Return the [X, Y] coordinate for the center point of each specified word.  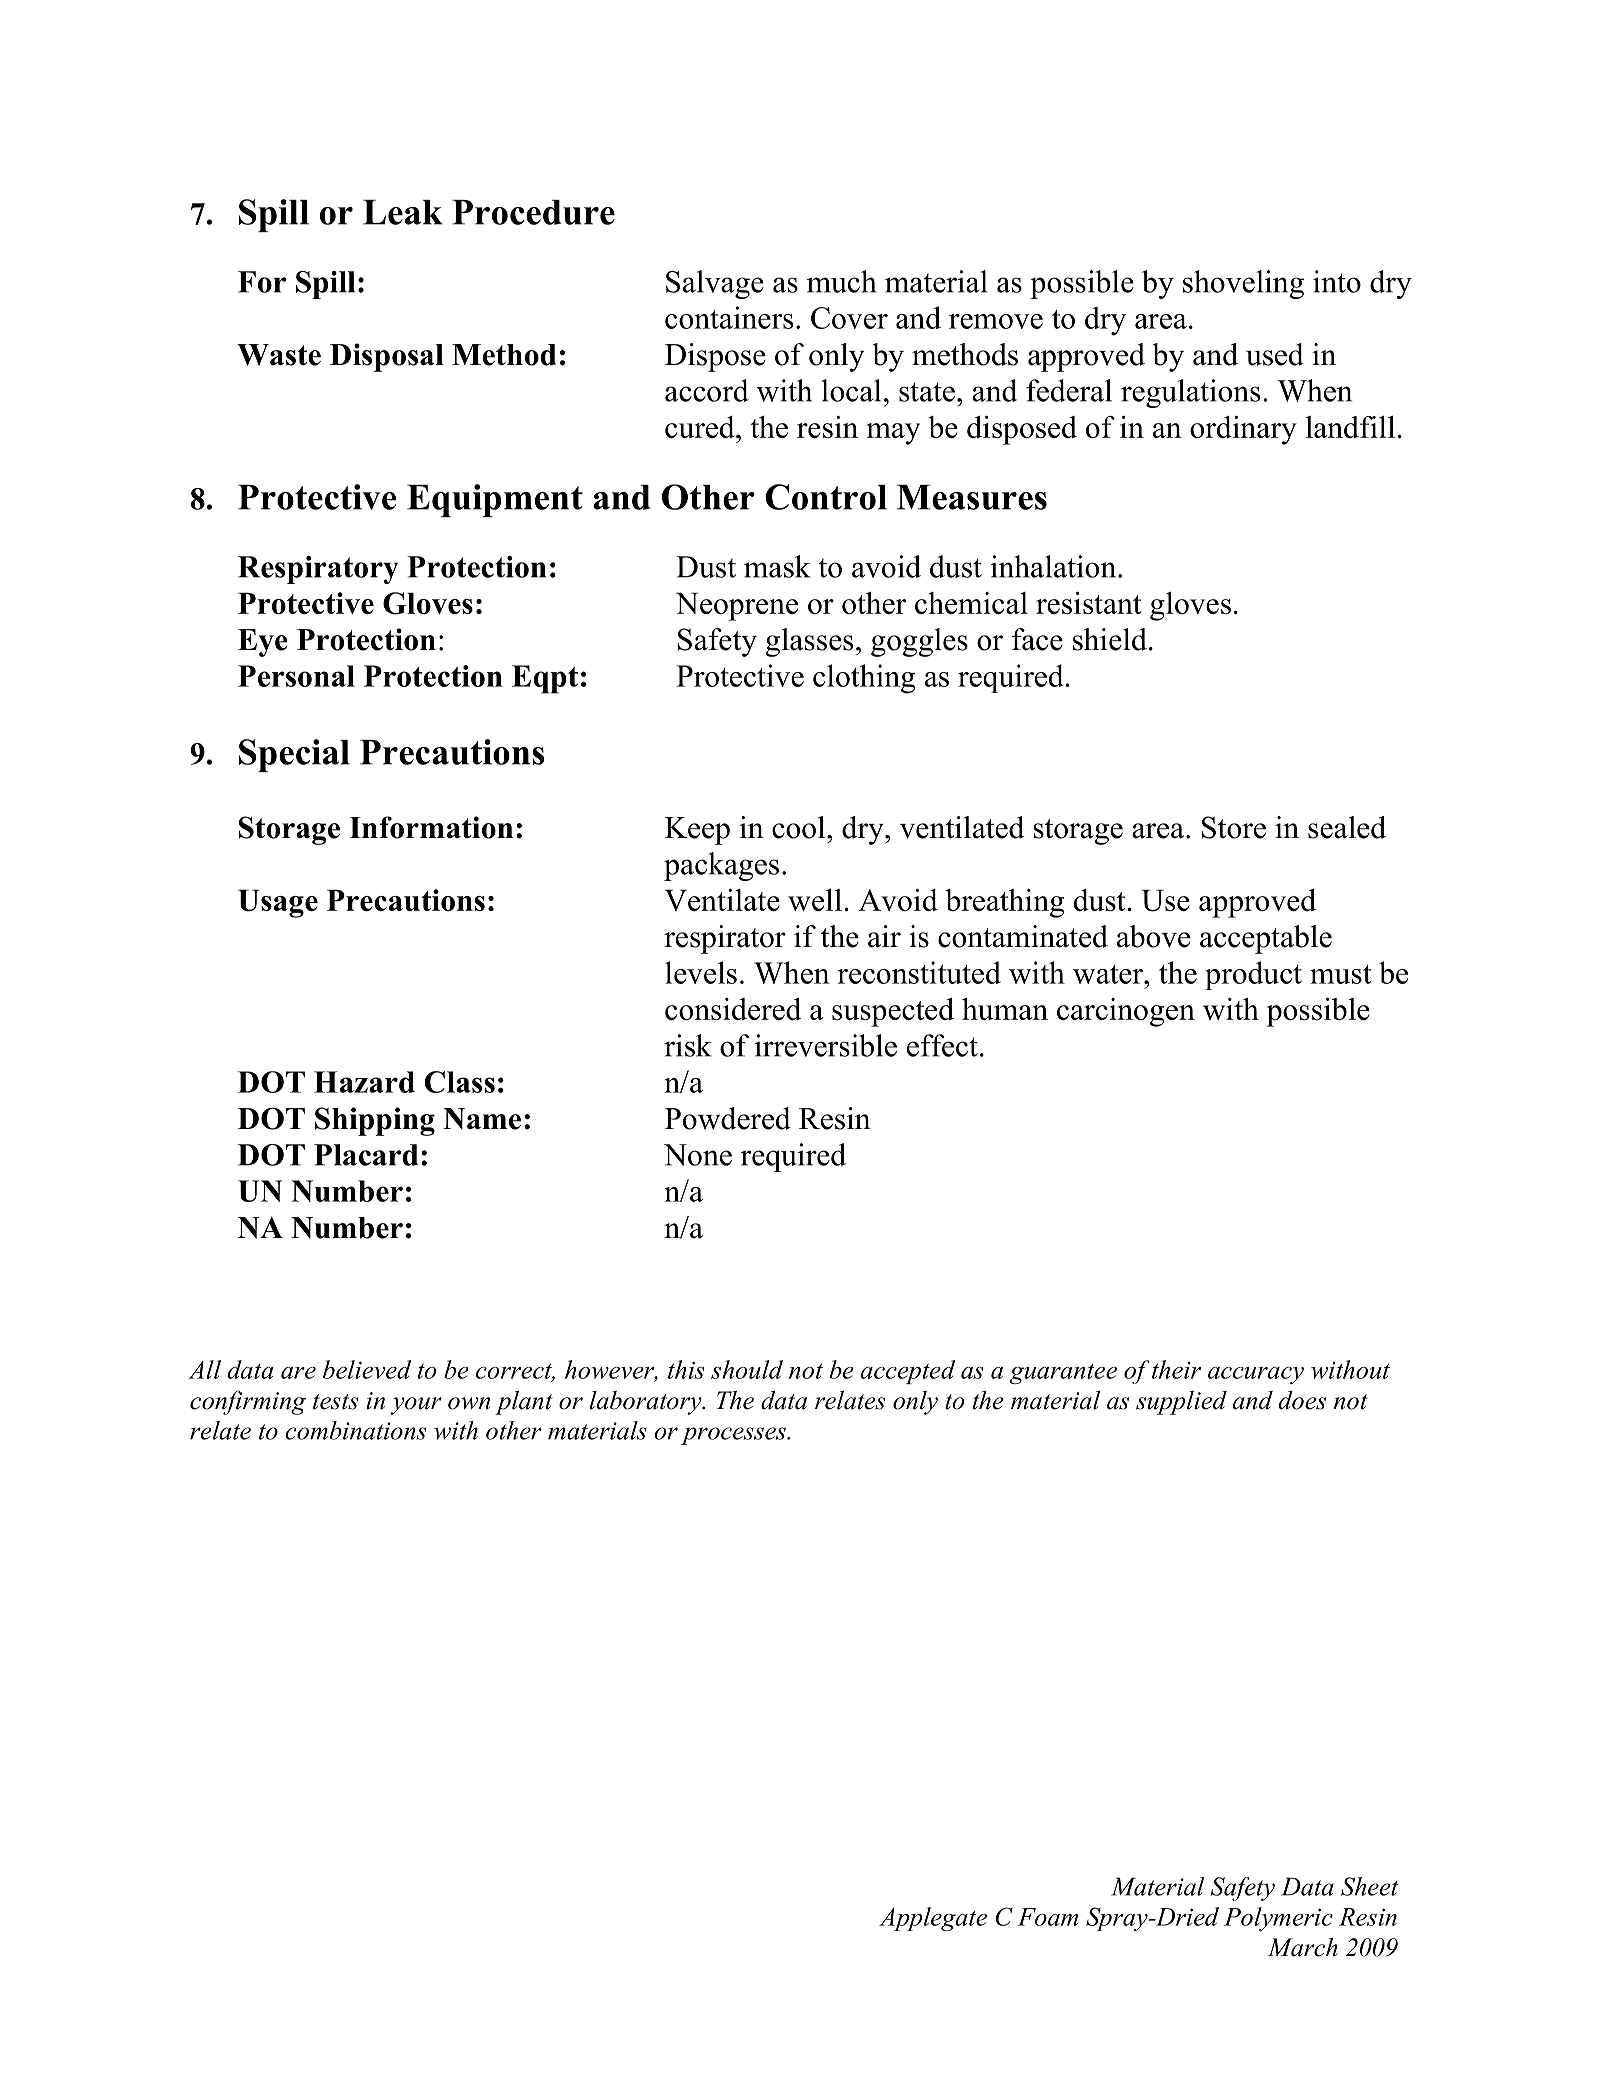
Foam [1048, 1917]
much [842, 281]
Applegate [933, 1919]
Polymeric [1278, 1919]
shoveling [1243, 284]
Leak [403, 212]
